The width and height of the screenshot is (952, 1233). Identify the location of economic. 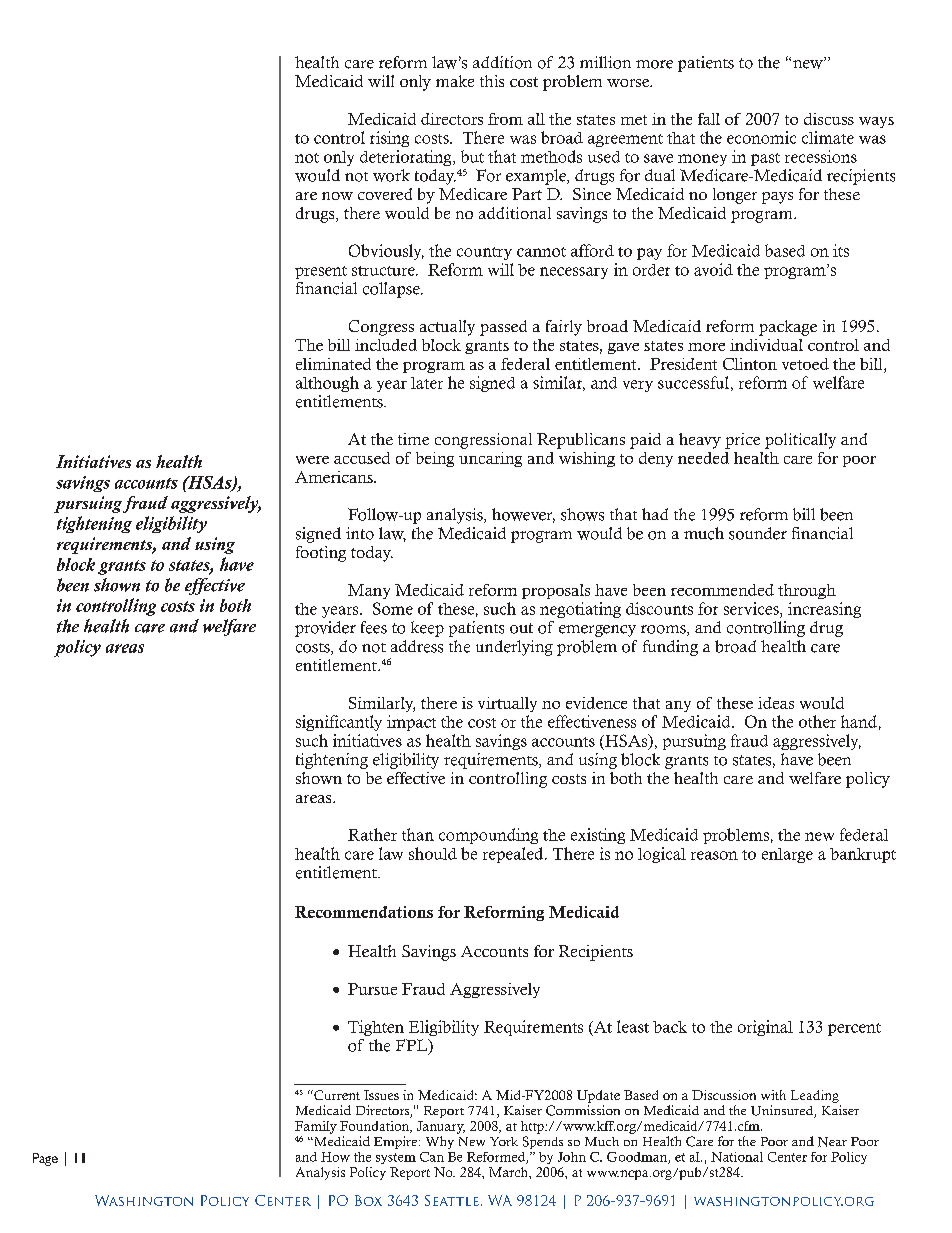
(761, 137).
